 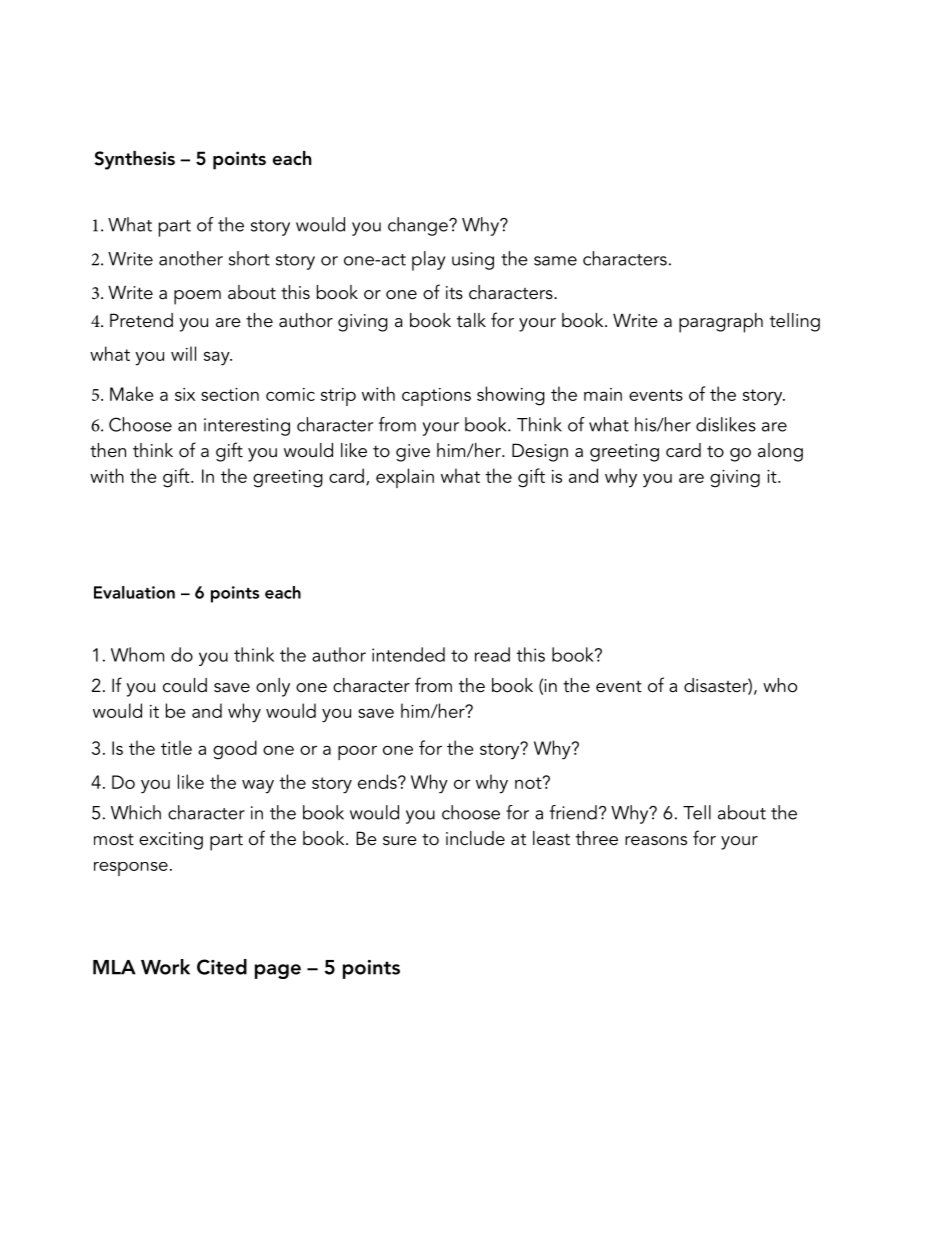 I want to click on intended, so click(x=408, y=654).
